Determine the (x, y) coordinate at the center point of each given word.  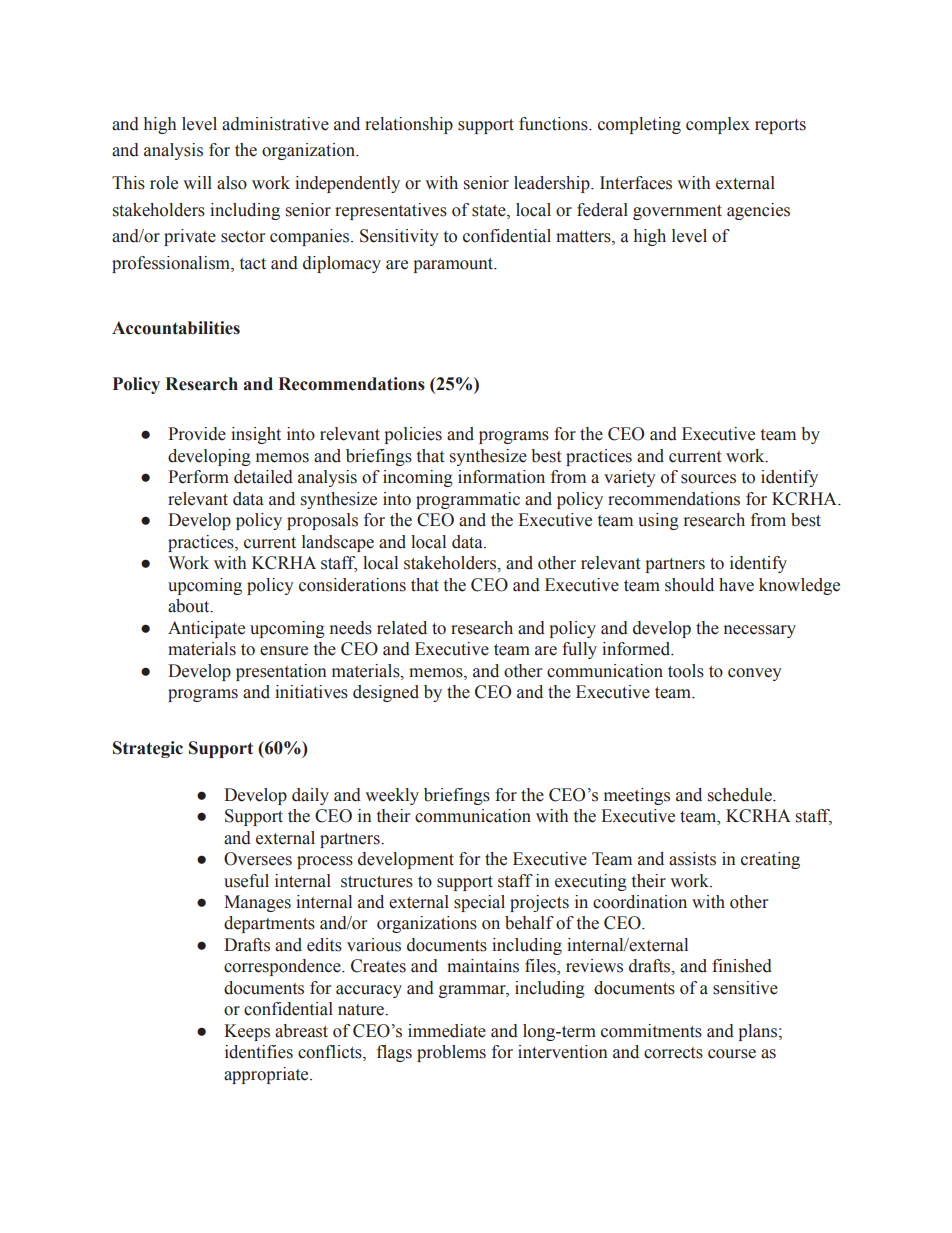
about (190, 606)
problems (451, 1053)
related (402, 628)
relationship (409, 125)
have (736, 585)
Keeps (247, 1032)
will (197, 182)
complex (718, 125)
